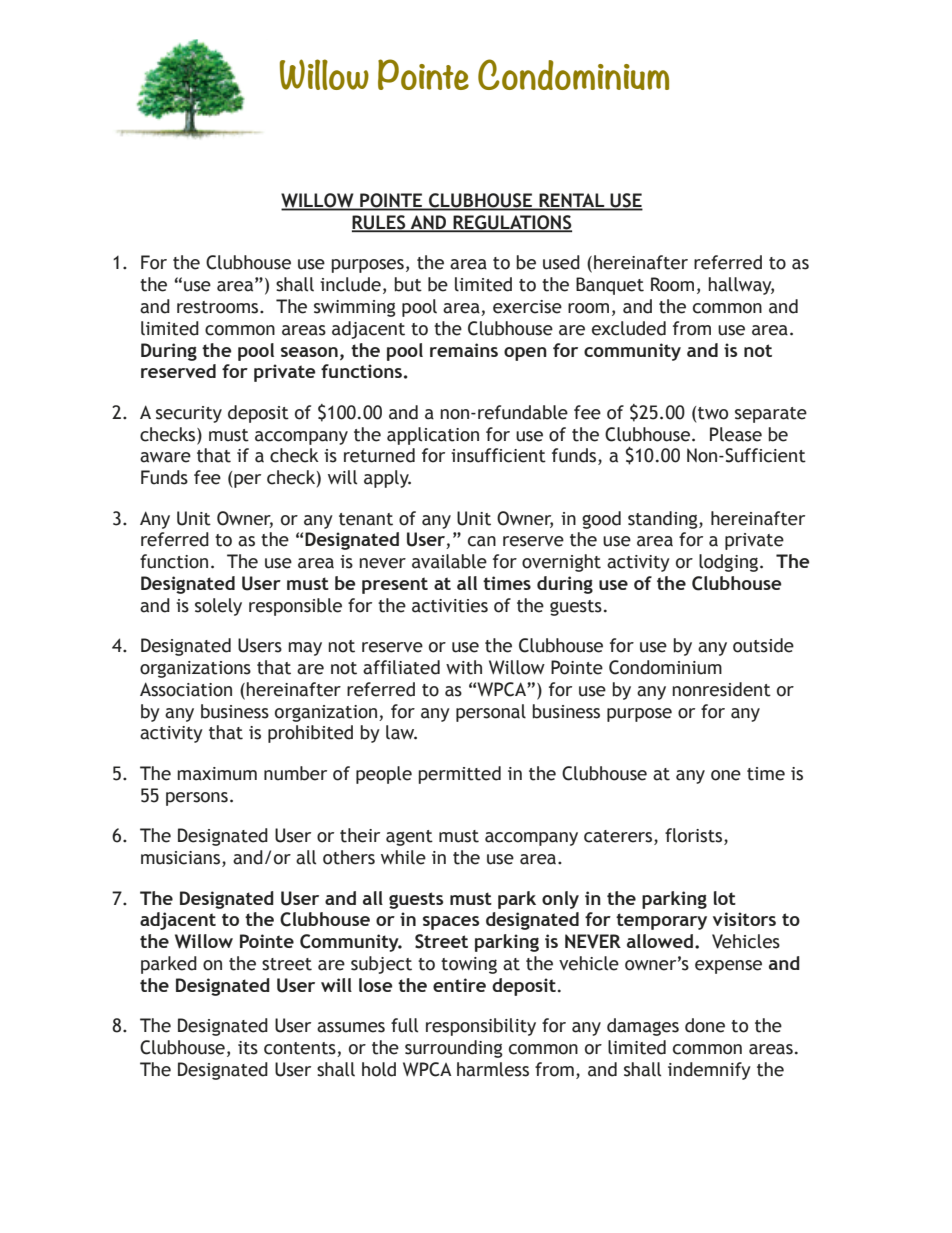 The width and height of the page is (952, 1233). I want to click on solely, so click(218, 607).
